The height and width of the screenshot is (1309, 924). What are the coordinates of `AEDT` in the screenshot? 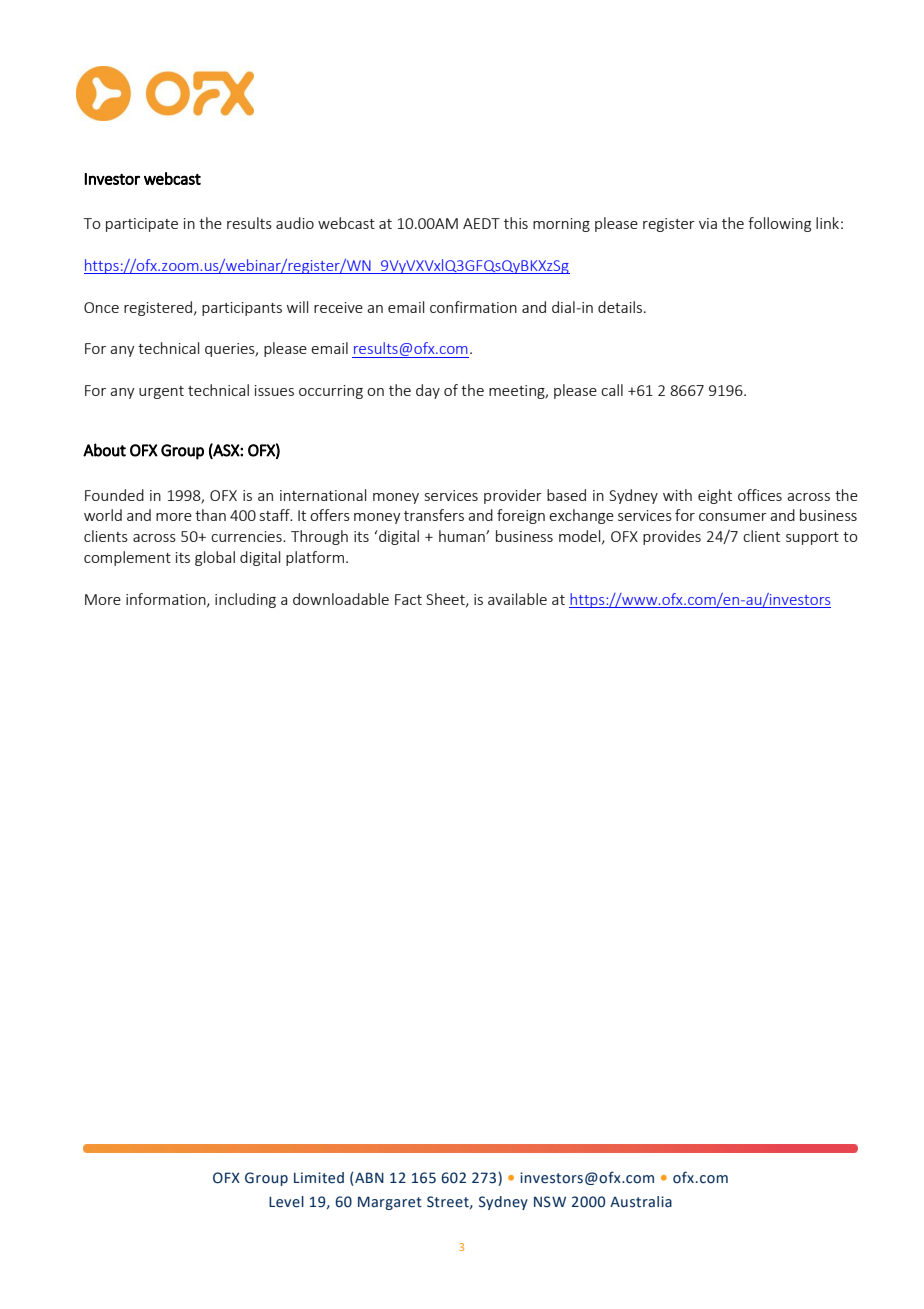 It's located at (481, 223).
